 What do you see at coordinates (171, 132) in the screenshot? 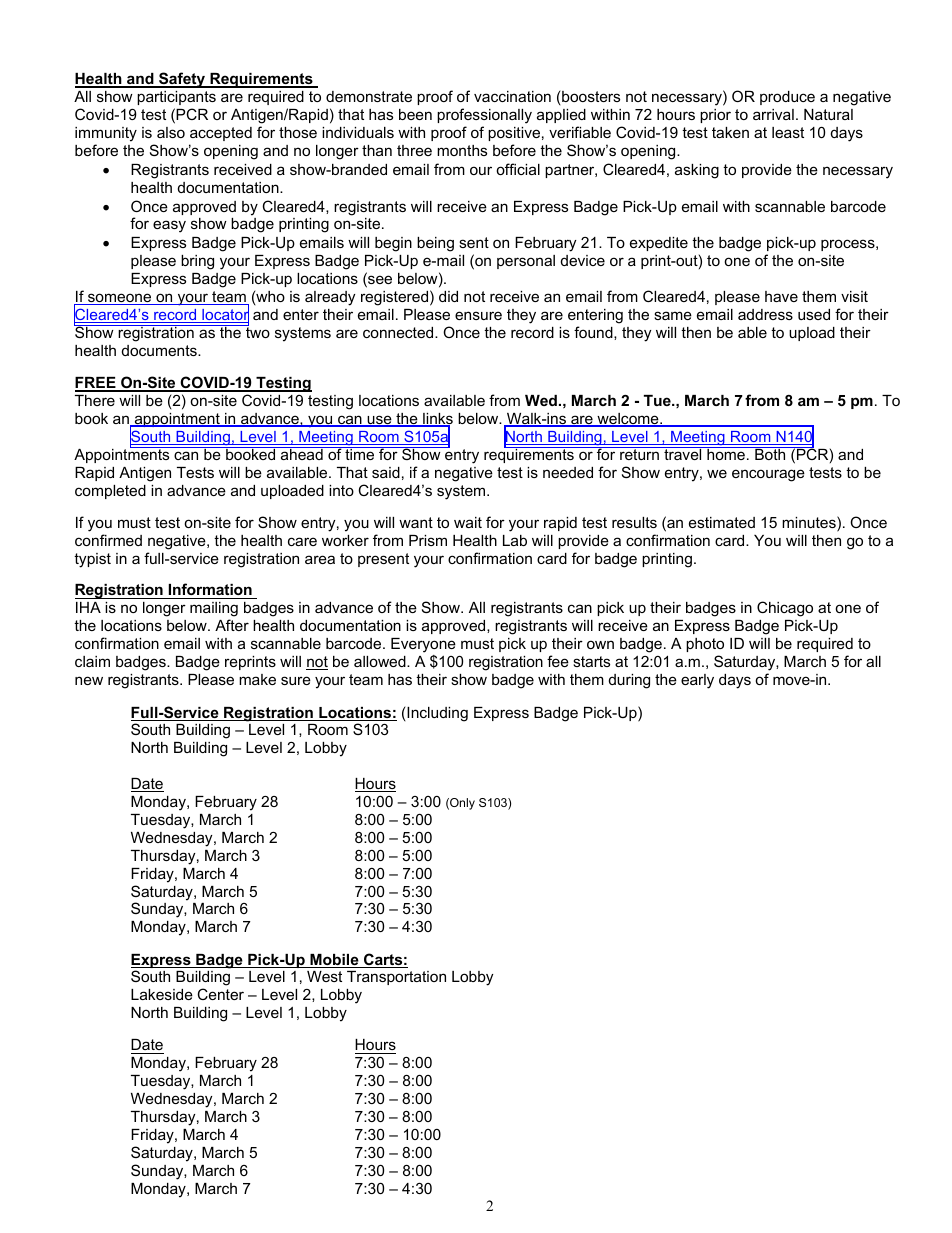
I see `also` at bounding box center [171, 132].
